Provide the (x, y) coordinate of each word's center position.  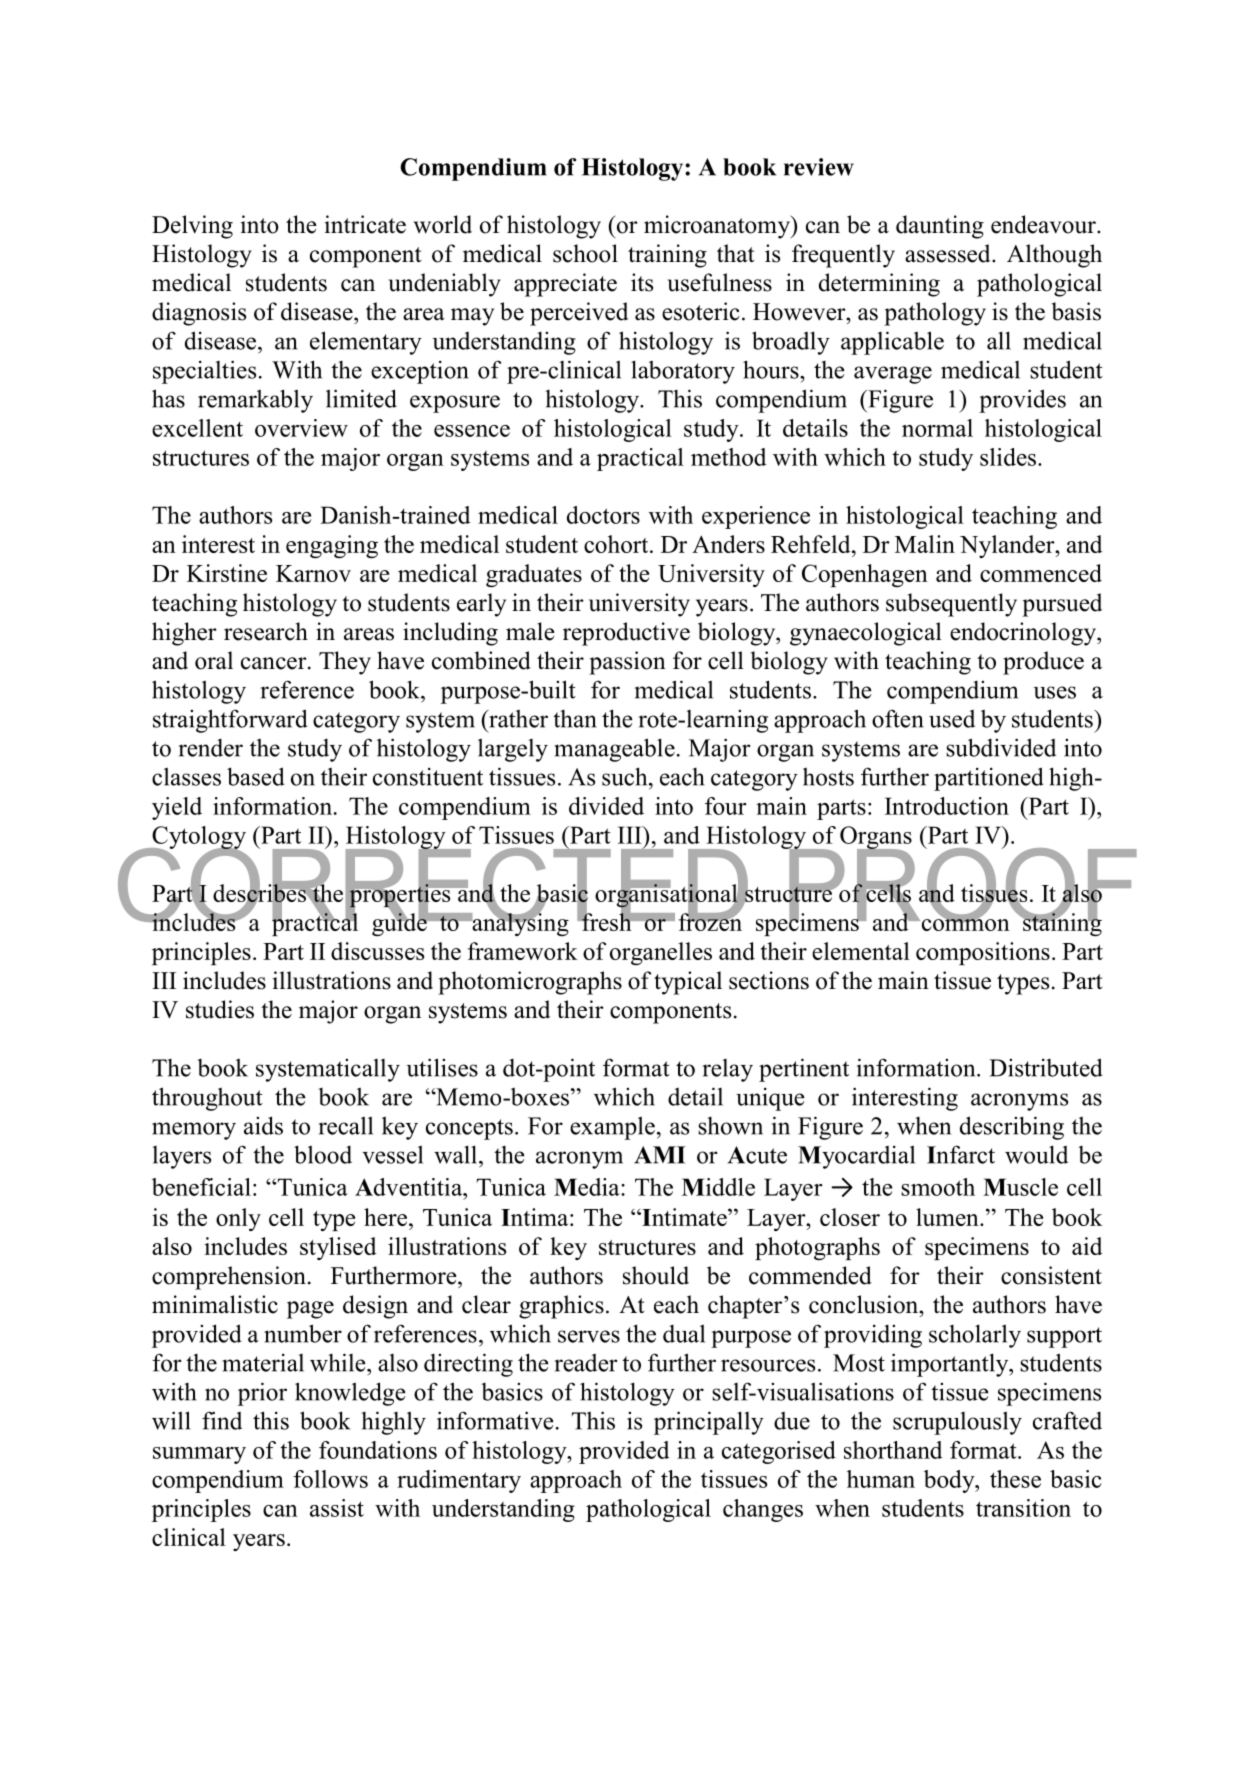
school (585, 253)
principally (709, 1423)
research (266, 631)
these (1015, 1479)
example (612, 1128)
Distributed (1046, 1067)
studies (220, 1009)
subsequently (951, 605)
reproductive (626, 634)
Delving (192, 227)
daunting (940, 227)
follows (330, 1479)
